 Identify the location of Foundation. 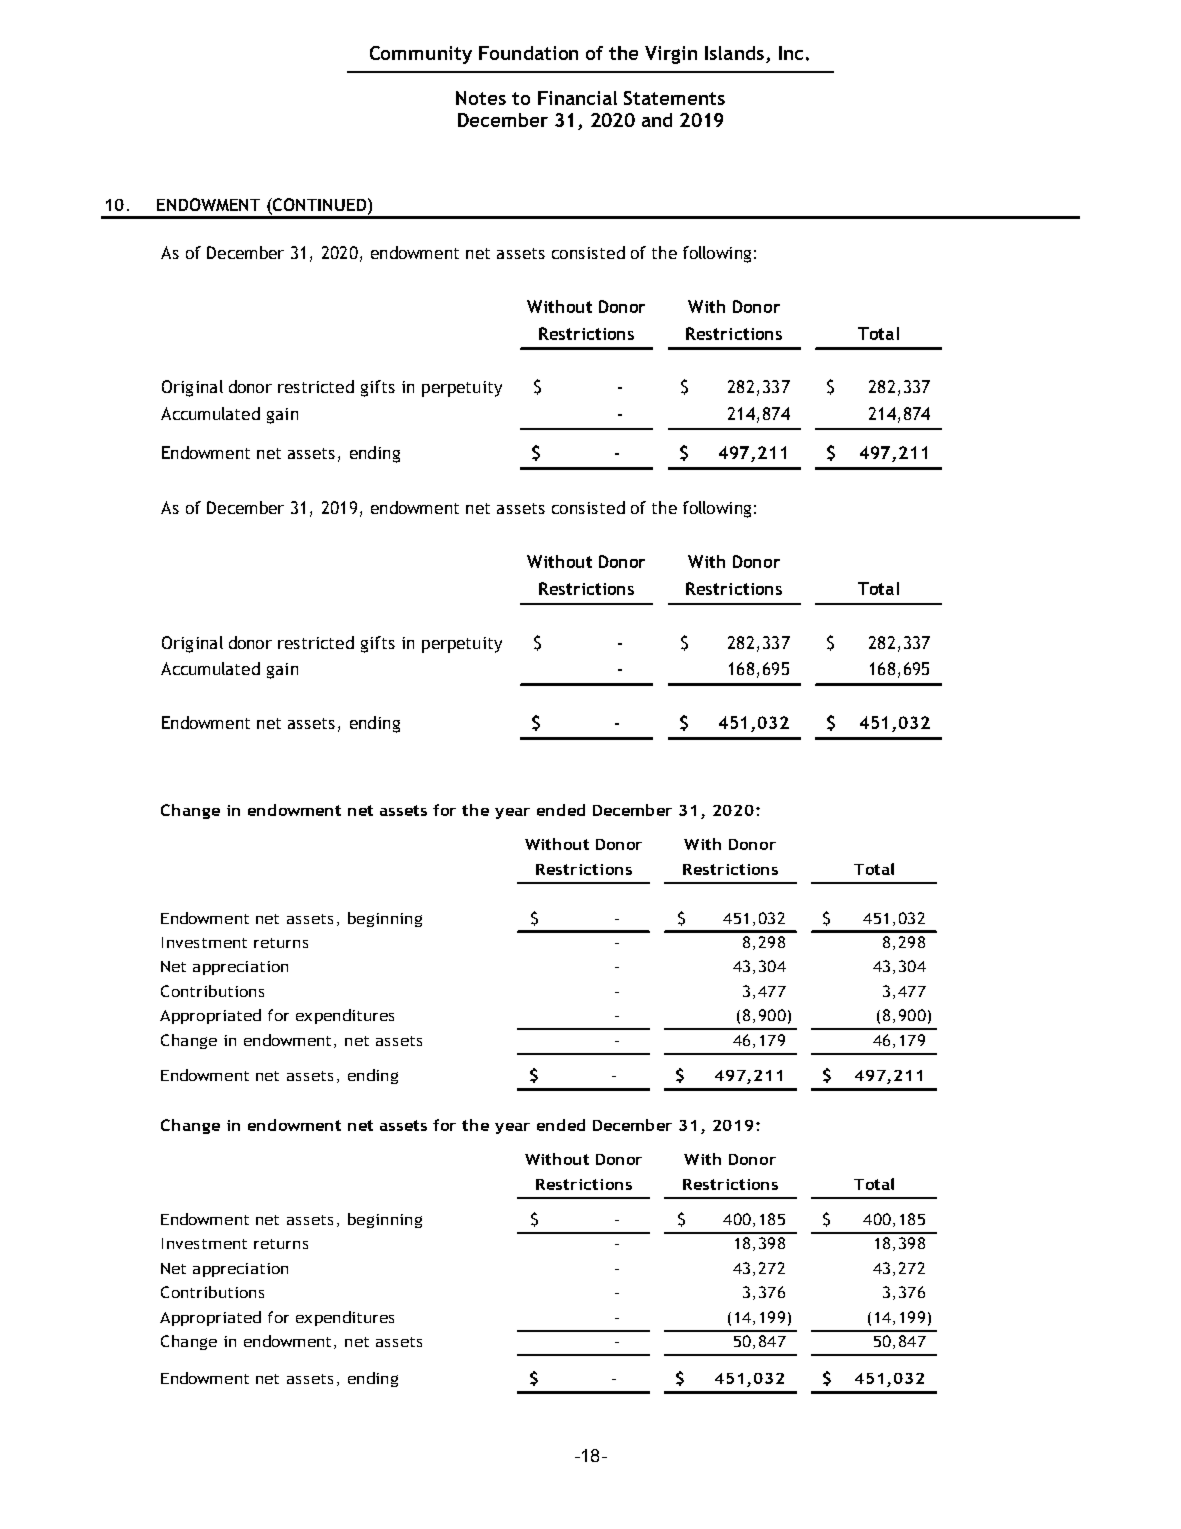
(528, 53).
